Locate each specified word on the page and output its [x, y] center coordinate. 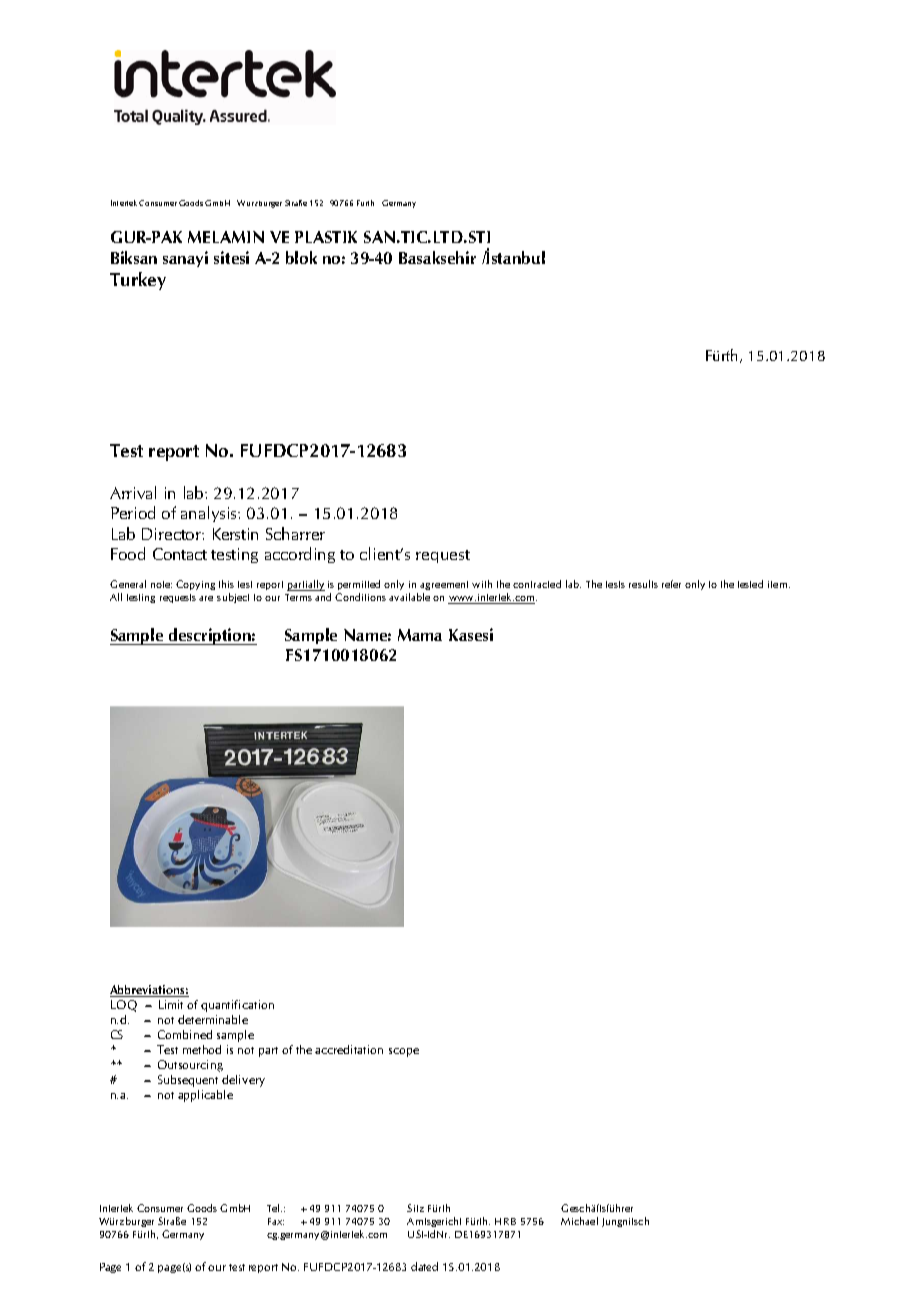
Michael [579, 1221]
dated [424, 1266]
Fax [276, 1221]
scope [404, 1052]
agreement [444, 585]
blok [301, 257]
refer [671, 584]
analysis [210, 514]
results [643, 584]
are [206, 598]
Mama [420, 635]
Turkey [138, 281]
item [779, 584]
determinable [213, 1019]
